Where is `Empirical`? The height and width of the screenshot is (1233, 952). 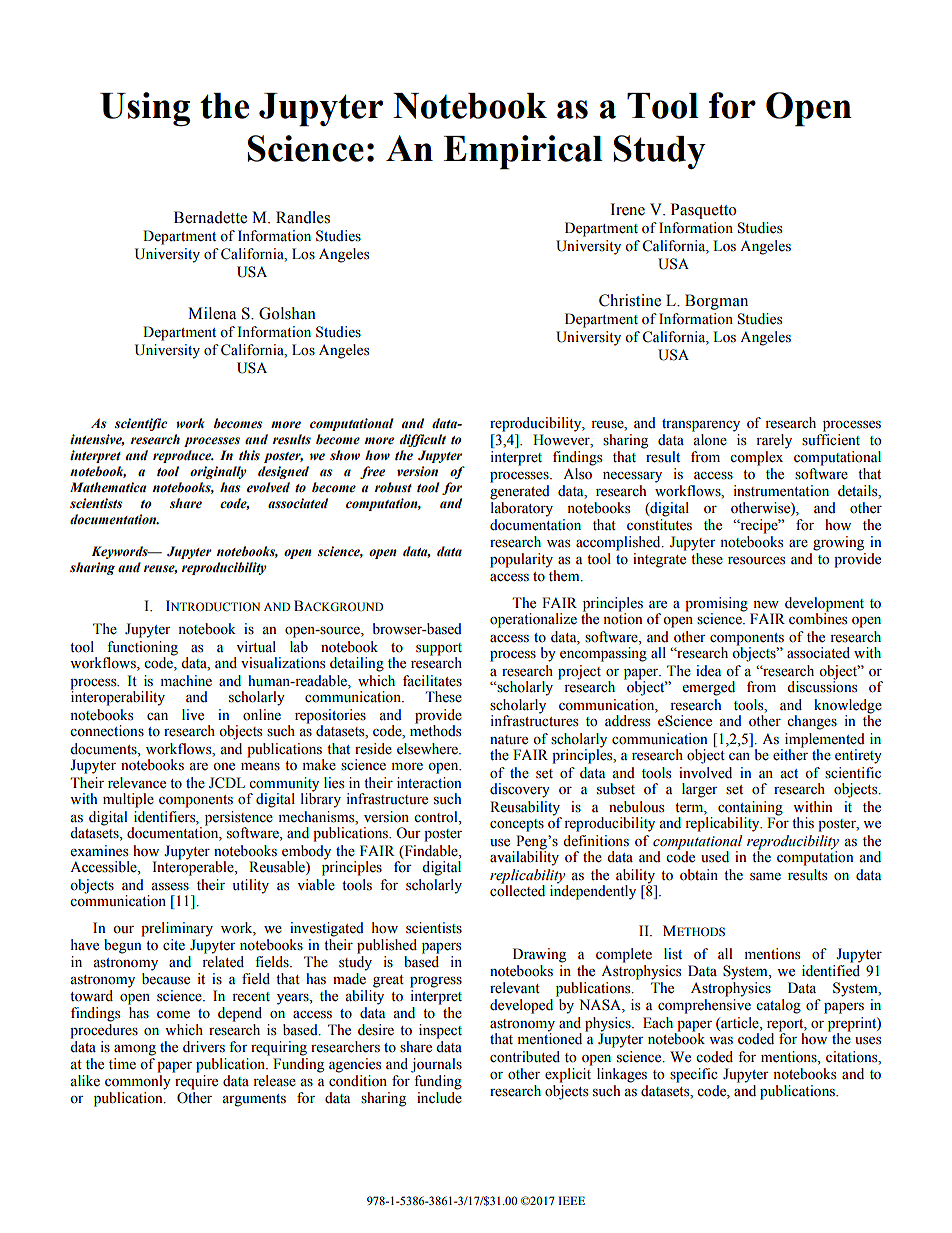 Empirical is located at coordinates (523, 152).
